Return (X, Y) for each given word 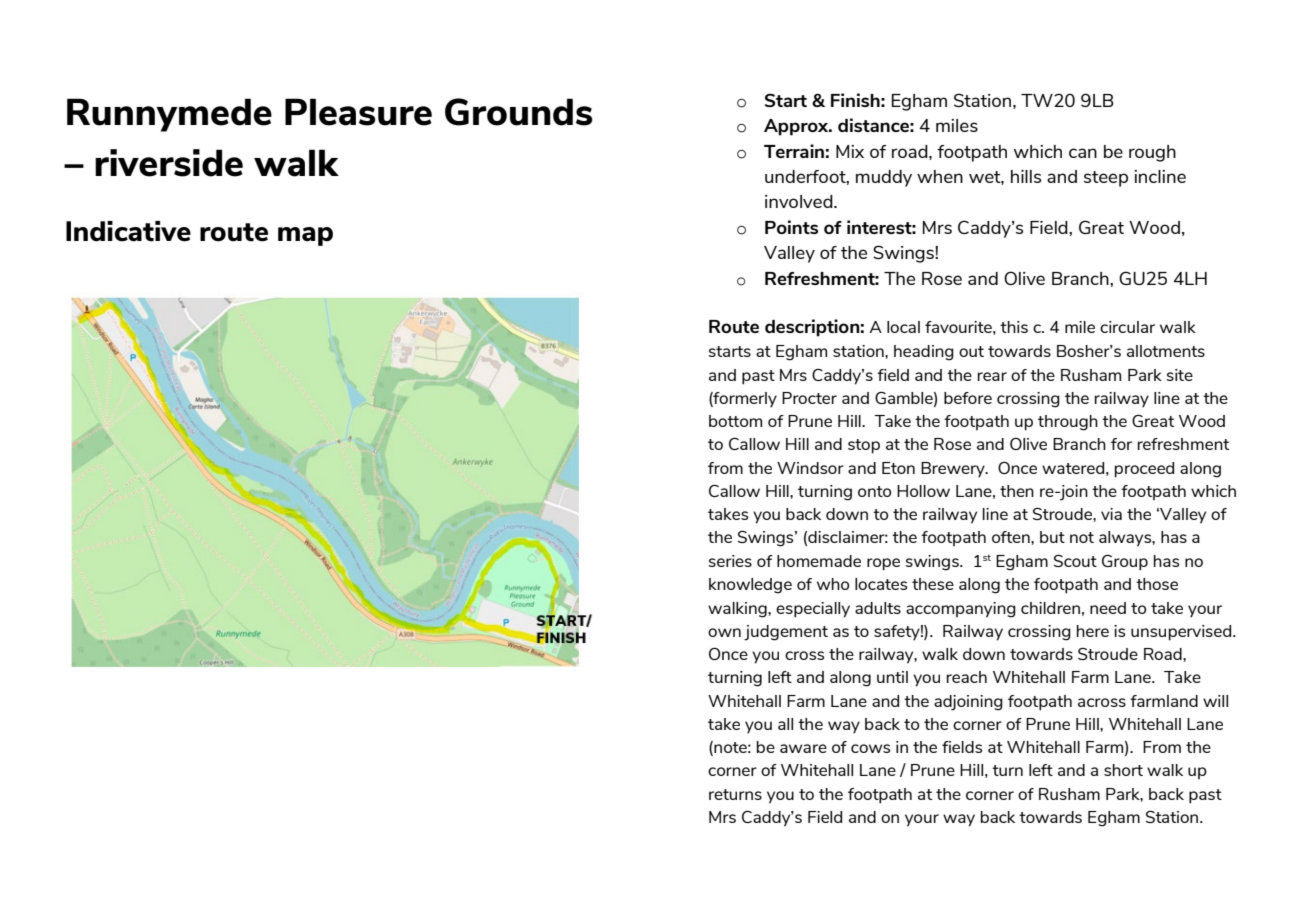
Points (791, 227)
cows (870, 748)
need (1108, 608)
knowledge (750, 586)
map (305, 236)
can (1083, 153)
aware (803, 748)
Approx (797, 127)
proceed (1144, 470)
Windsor (810, 468)
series (730, 561)
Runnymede (169, 115)
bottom (735, 421)
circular (1127, 327)
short (1123, 770)
